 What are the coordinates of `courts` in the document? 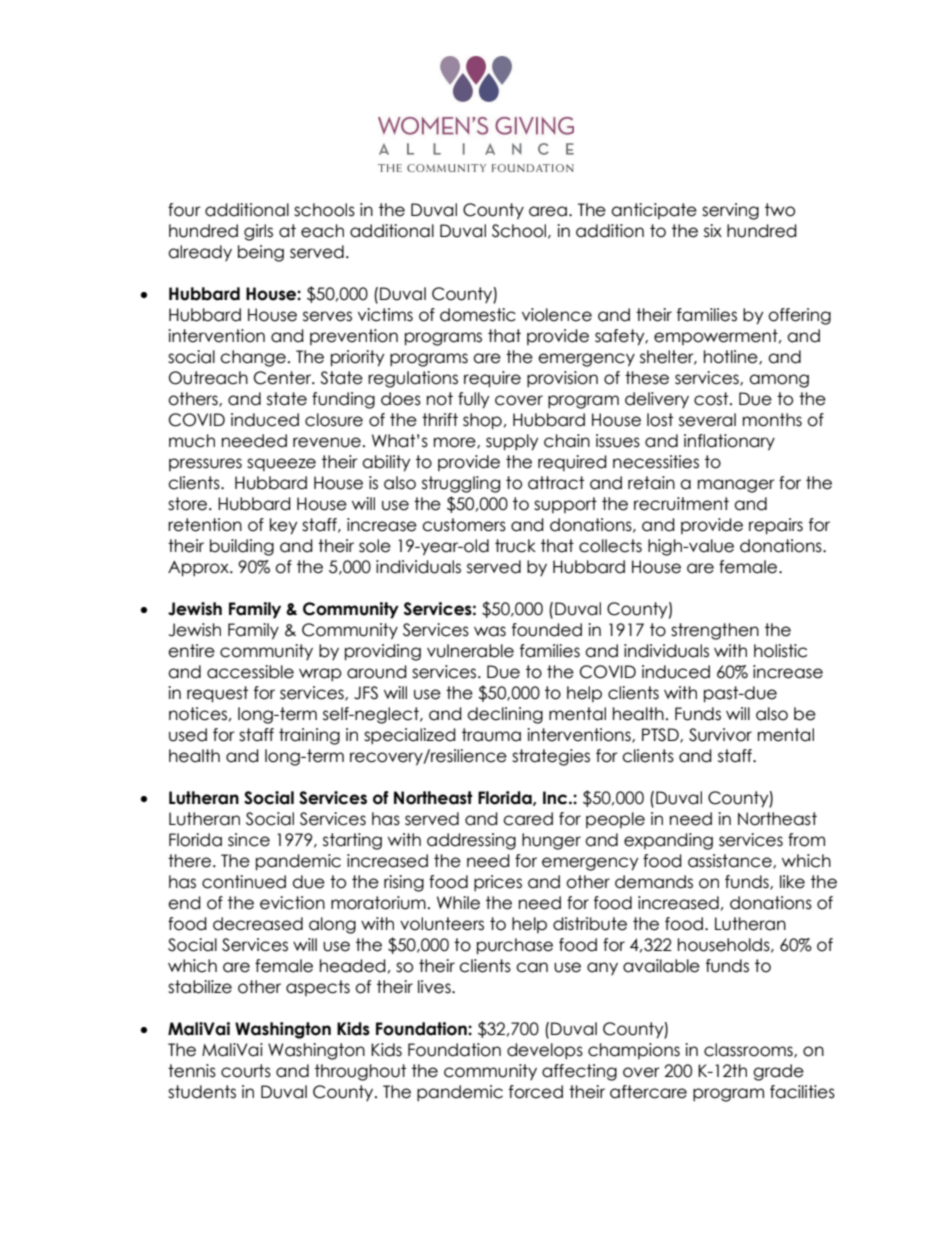 It's located at (246, 1071).
